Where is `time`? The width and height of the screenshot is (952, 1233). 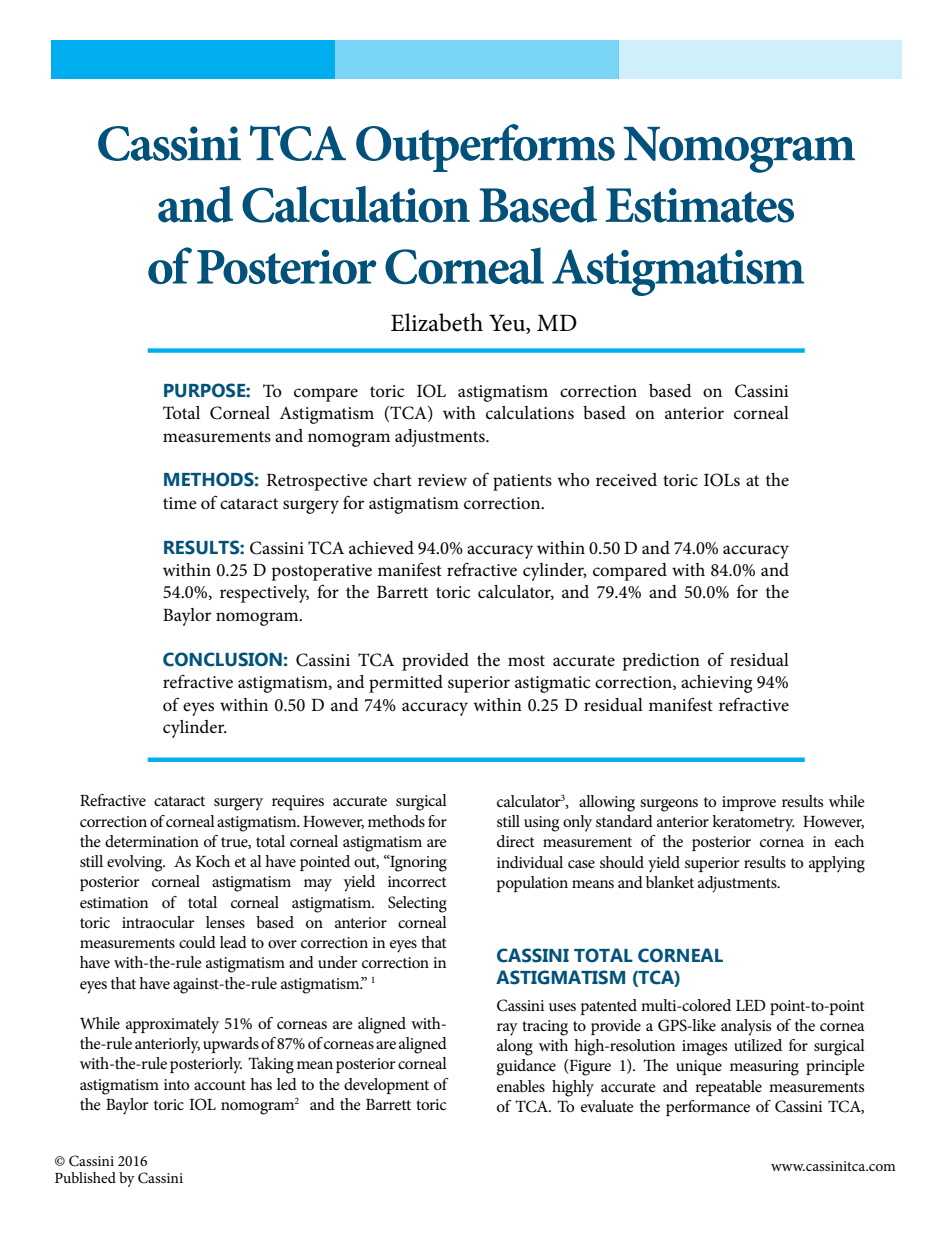 time is located at coordinates (180, 503).
